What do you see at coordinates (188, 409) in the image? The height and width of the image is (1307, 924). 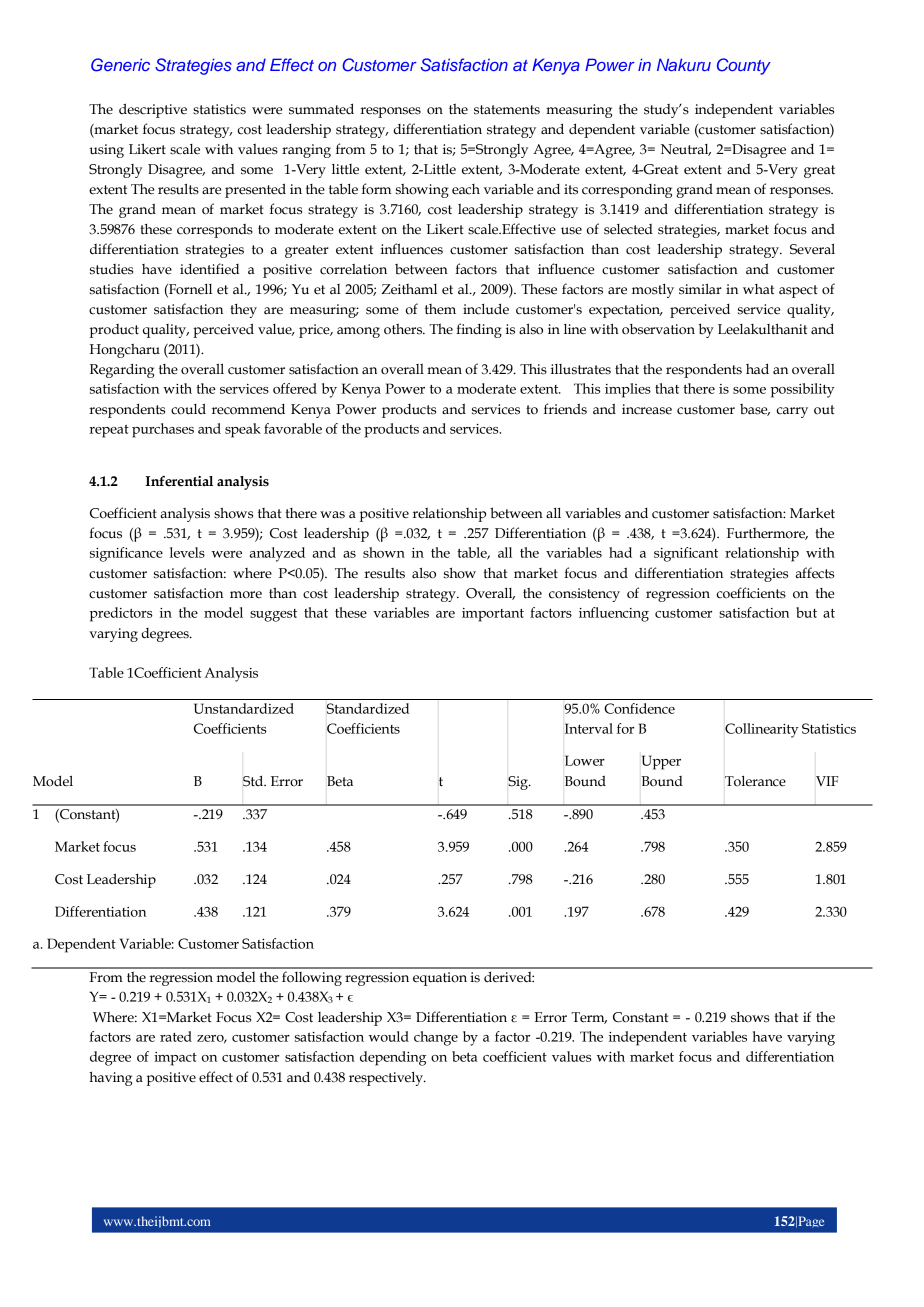 I see `could` at bounding box center [188, 409].
